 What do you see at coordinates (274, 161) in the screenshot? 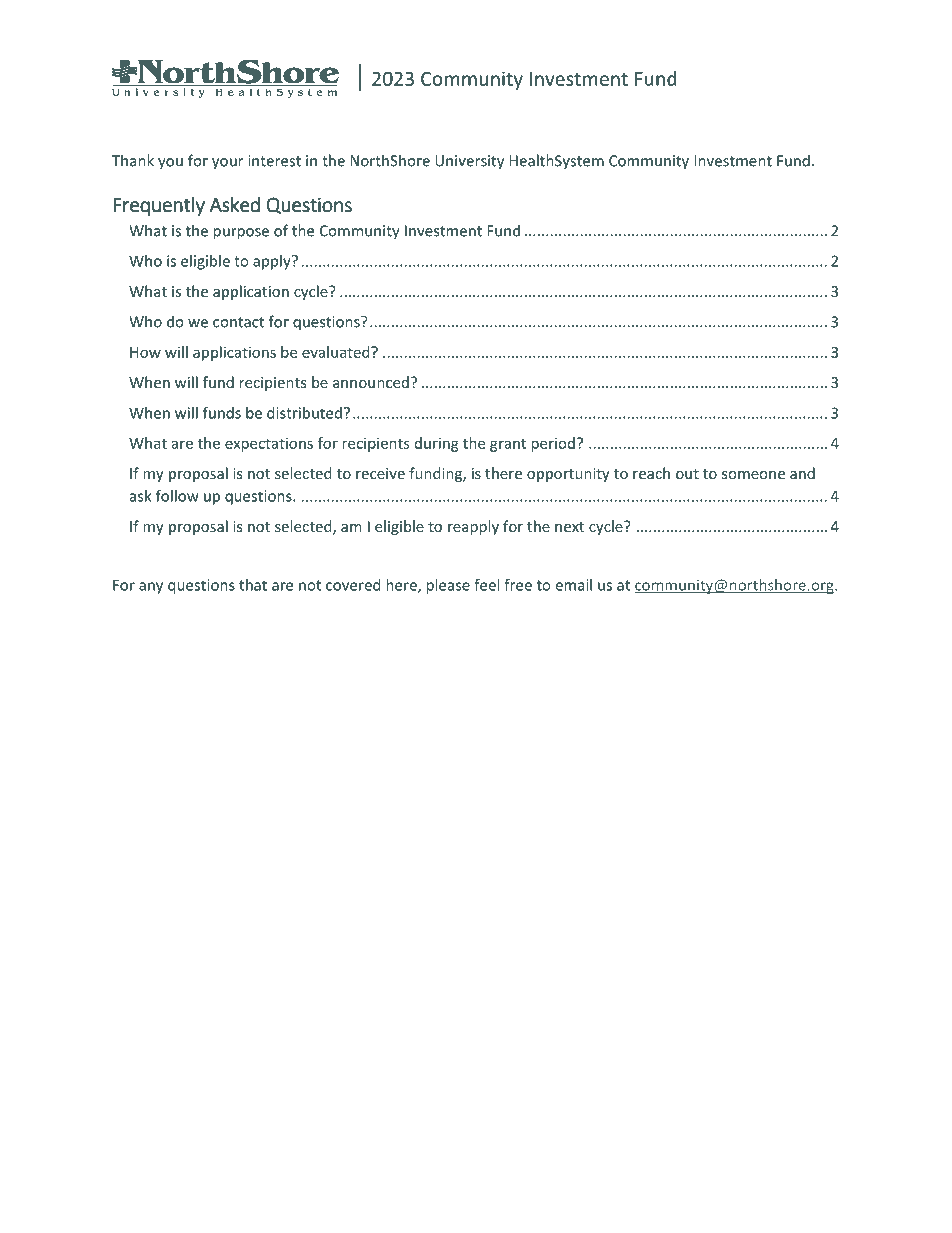
I see `interest` at bounding box center [274, 161].
